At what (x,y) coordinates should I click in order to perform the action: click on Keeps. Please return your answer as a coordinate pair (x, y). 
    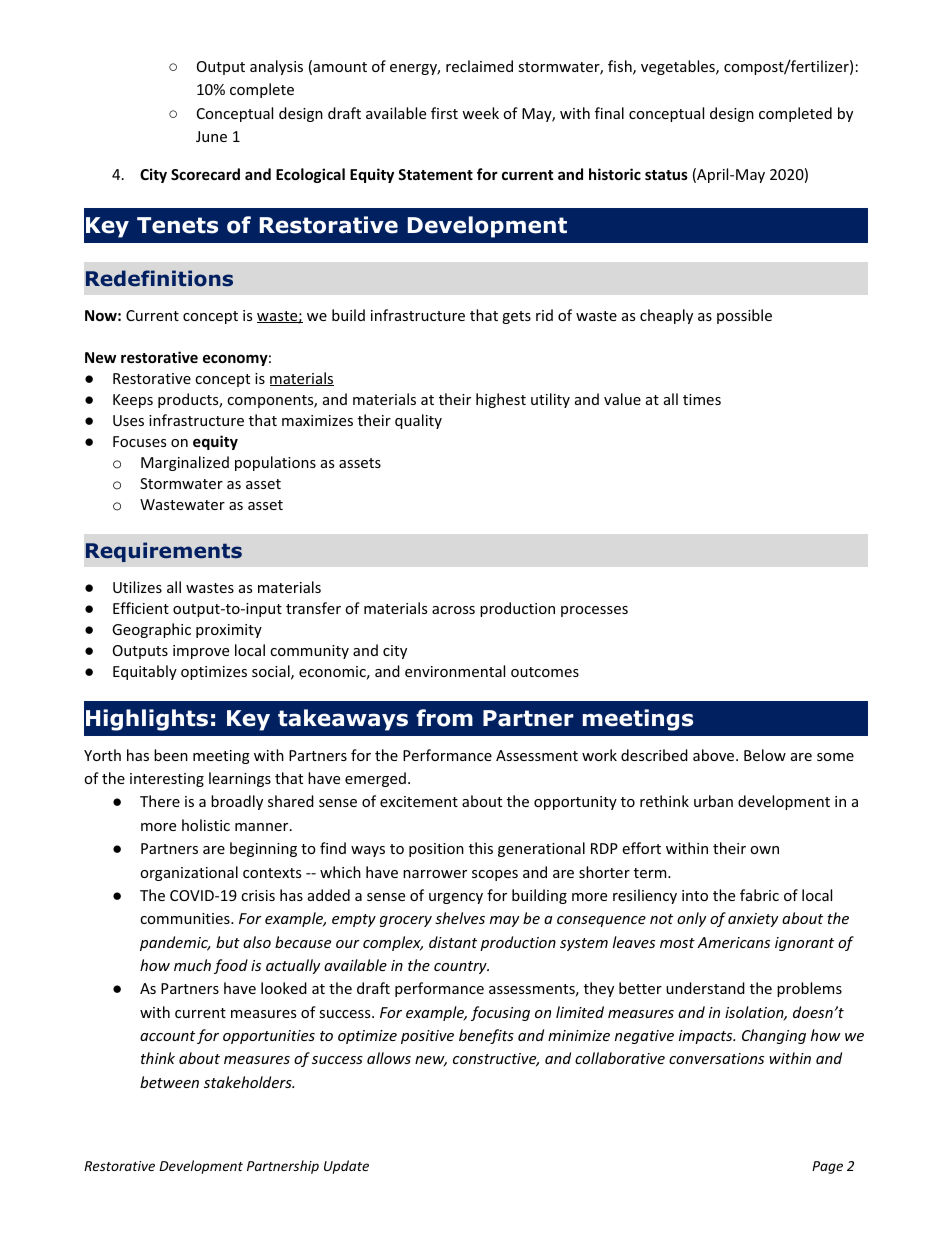
    Looking at the image, I should click on (133, 401).
